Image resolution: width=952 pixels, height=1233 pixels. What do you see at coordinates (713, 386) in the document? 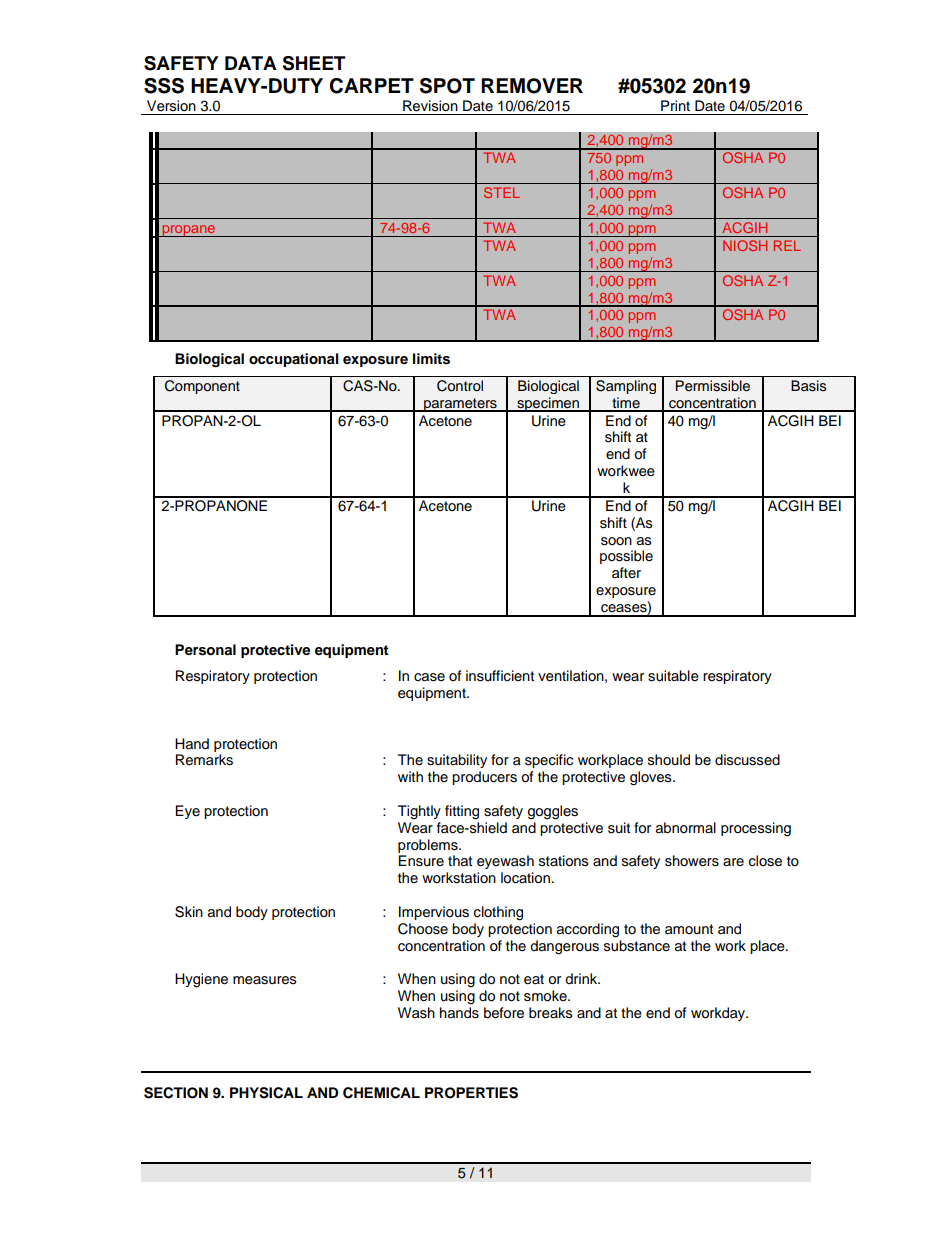
I see `Permissible` at bounding box center [713, 386].
